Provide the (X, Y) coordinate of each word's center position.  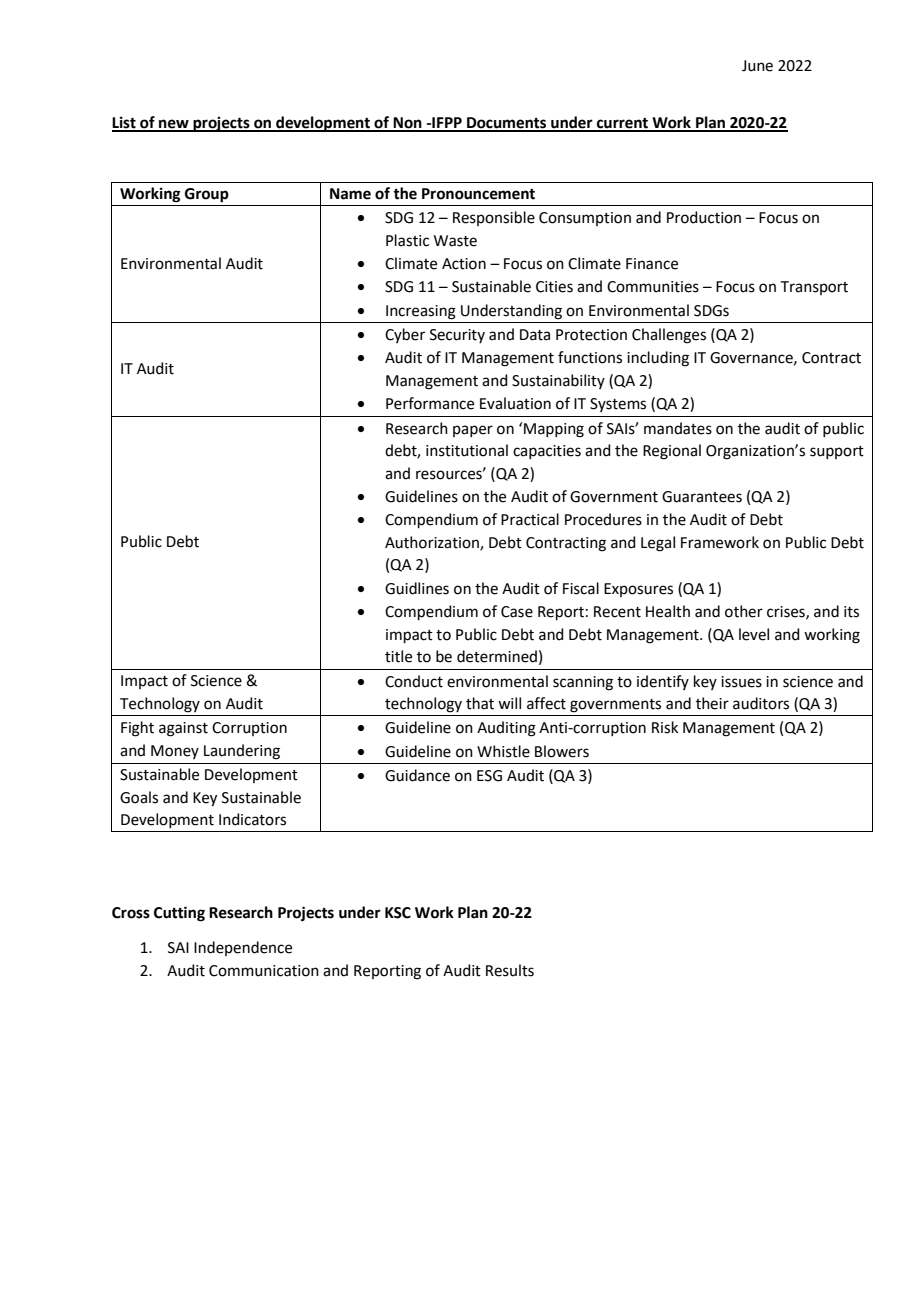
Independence (243, 948)
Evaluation (515, 403)
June (757, 66)
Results (510, 970)
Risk (665, 727)
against (183, 729)
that (480, 703)
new (174, 125)
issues (741, 682)
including (658, 359)
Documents (507, 124)
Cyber (405, 335)
